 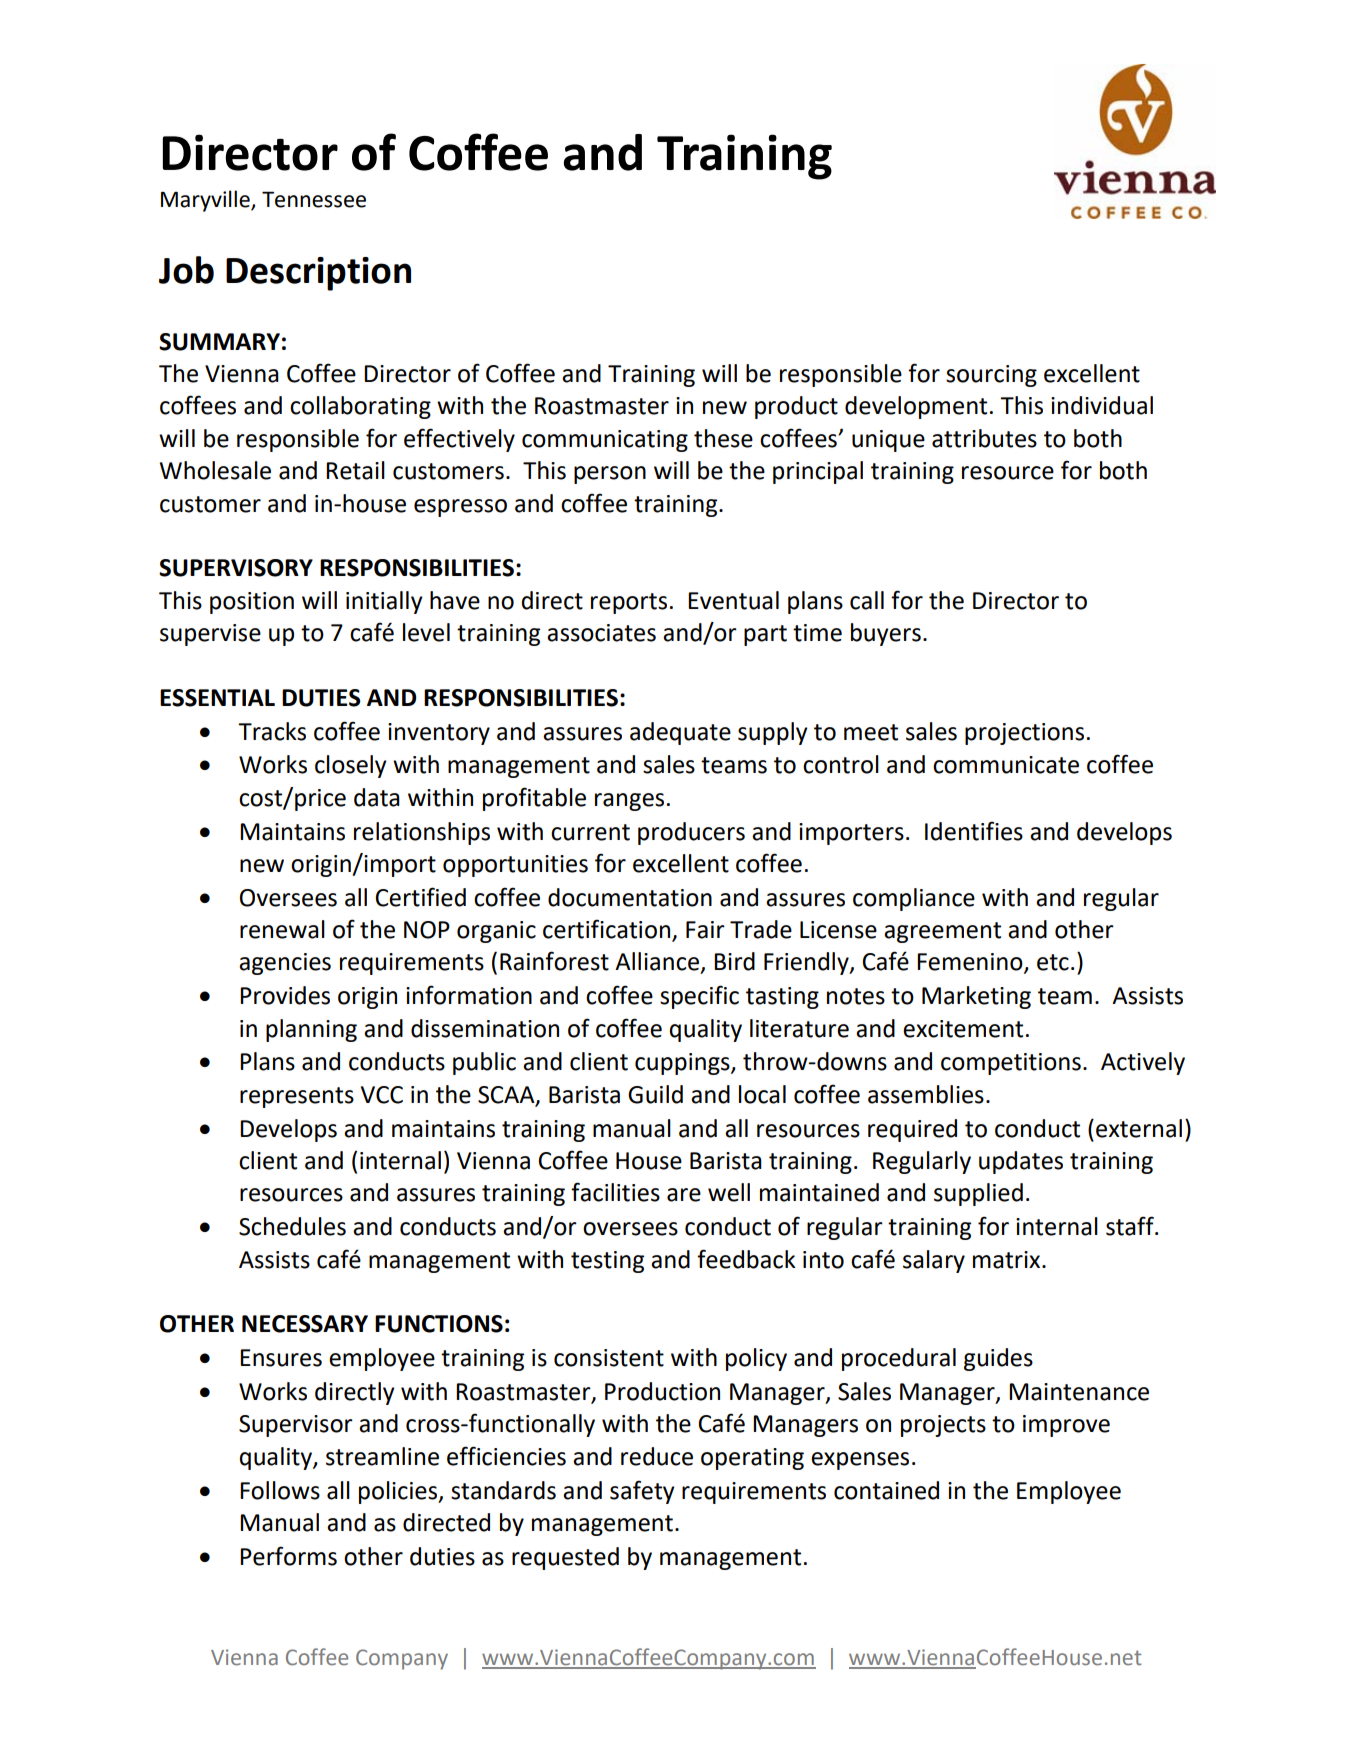 What do you see at coordinates (318, 274) in the screenshot?
I see `Description` at bounding box center [318, 274].
